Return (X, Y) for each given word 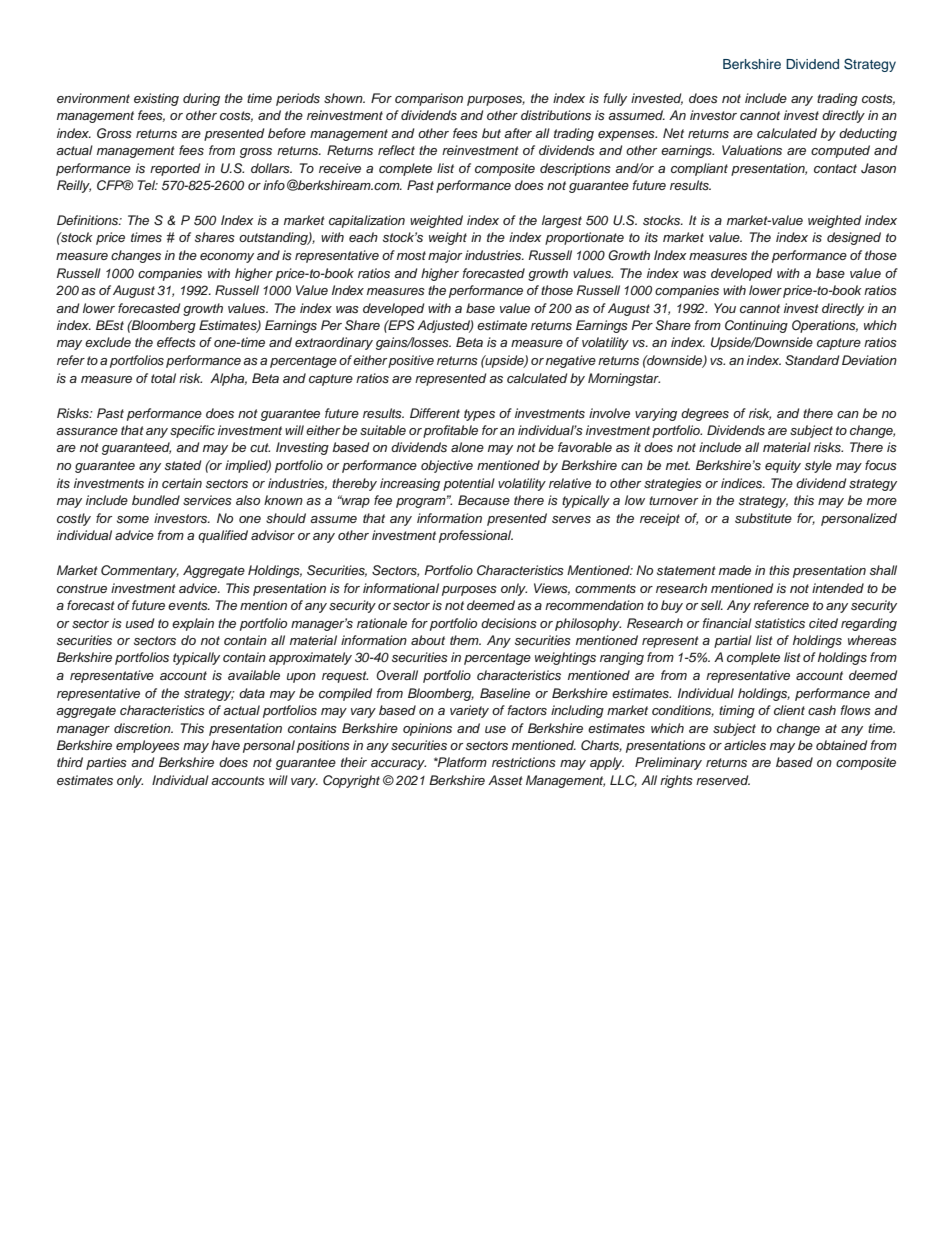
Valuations (752, 150)
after (518, 133)
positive (411, 361)
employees (148, 746)
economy (227, 258)
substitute (763, 518)
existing (156, 99)
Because (484, 500)
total (163, 378)
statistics (780, 623)
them (465, 640)
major (445, 256)
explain (193, 624)
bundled (156, 500)
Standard (812, 360)
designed (854, 238)
